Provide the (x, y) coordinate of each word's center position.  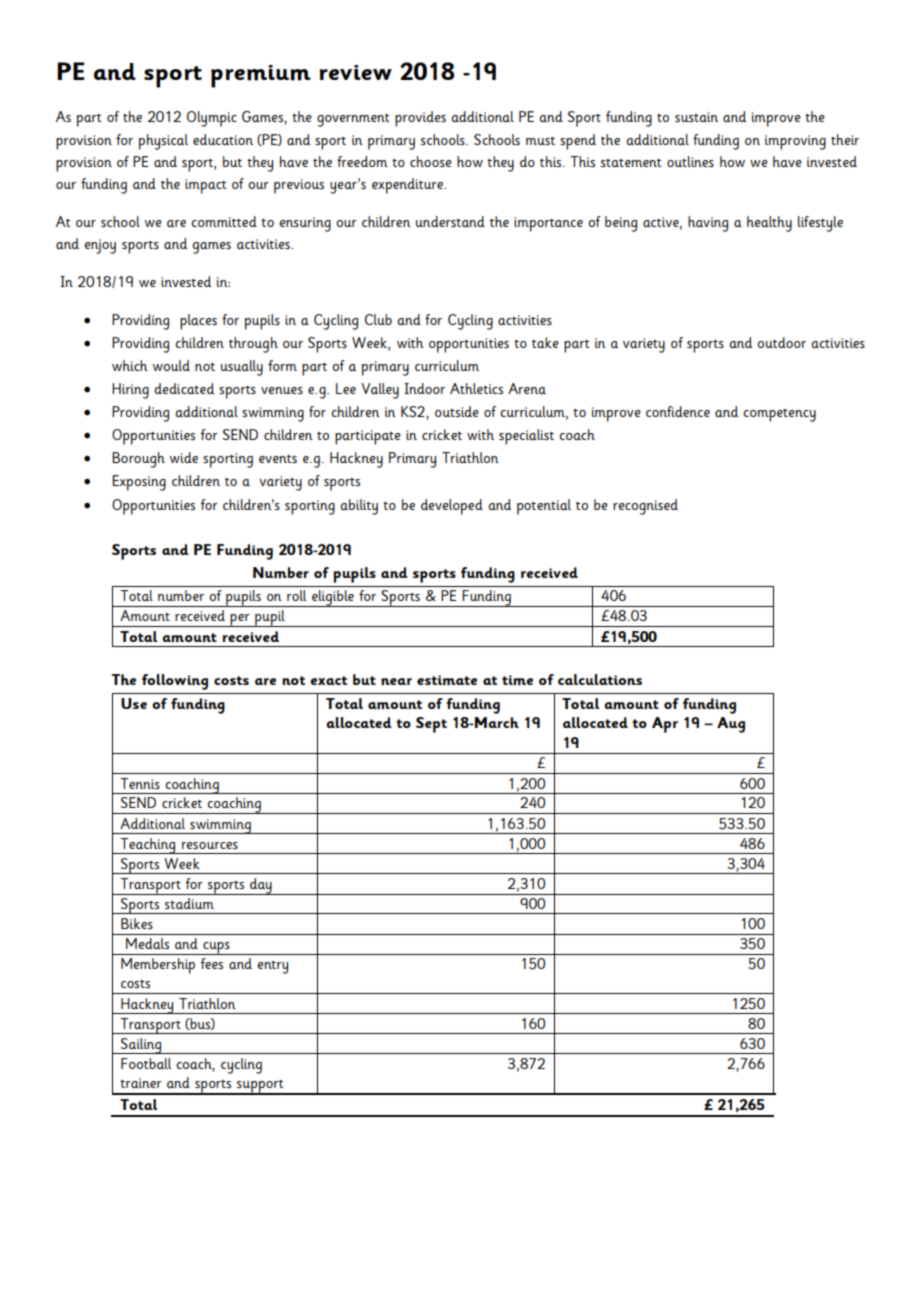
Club (378, 319)
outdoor (781, 342)
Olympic (212, 119)
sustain (696, 117)
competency (779, 415)
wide (184, 457)
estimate (447, 680)
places (198, 322)
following (175, 682)
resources (210, 845)
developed (452, 507)
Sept (431, 725)
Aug (731, 725)
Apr (665, 725)
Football (146, 1063)
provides (420, 119)
